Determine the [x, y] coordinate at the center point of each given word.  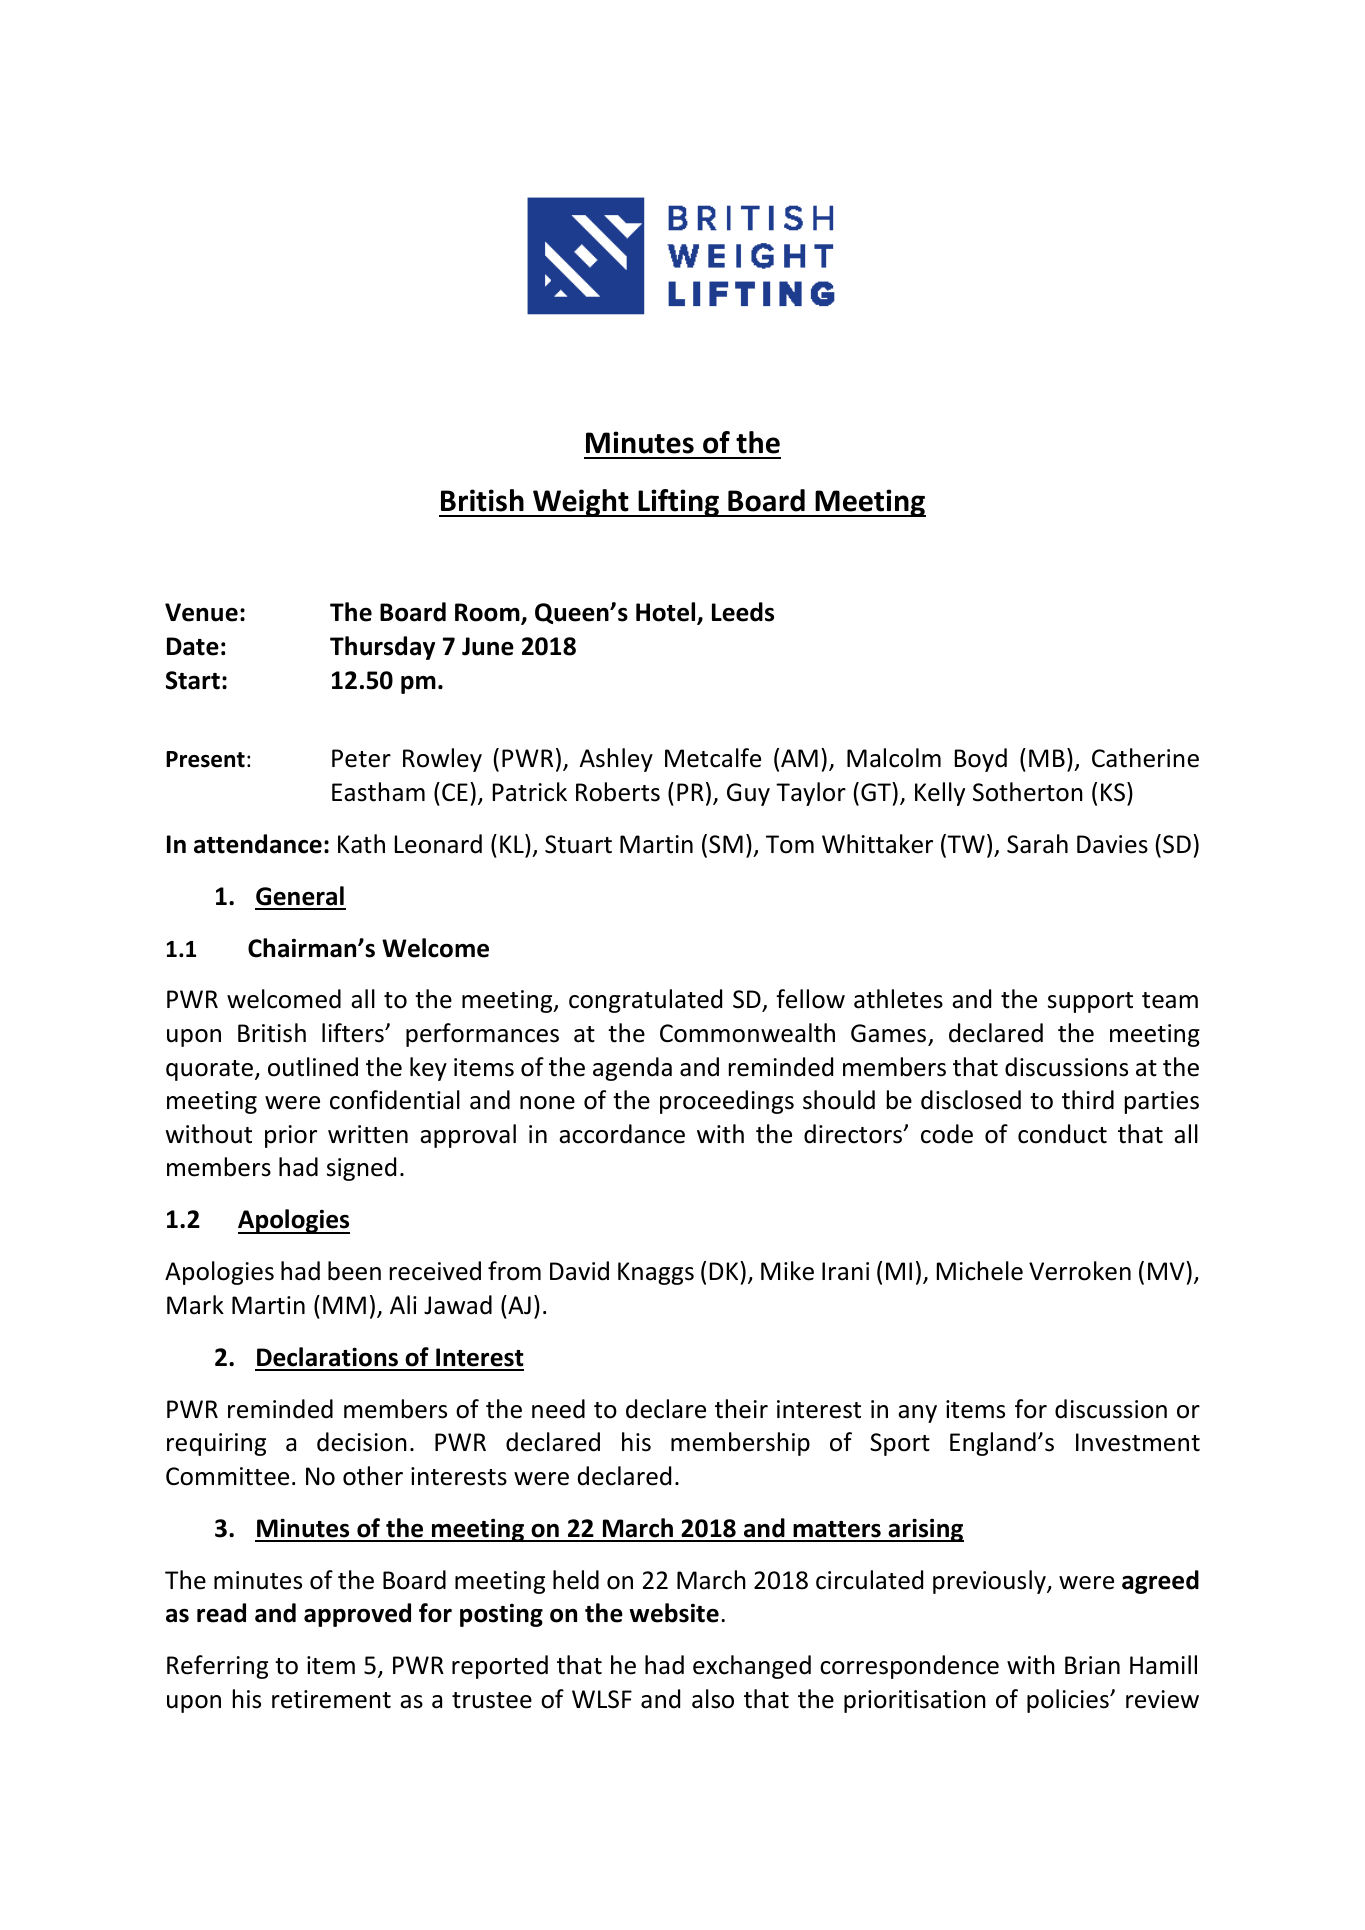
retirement [331, 1699]
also [713, 1699]
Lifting [679, 503]
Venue [201, 612]
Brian [1092, 1665]
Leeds [743, 612]
